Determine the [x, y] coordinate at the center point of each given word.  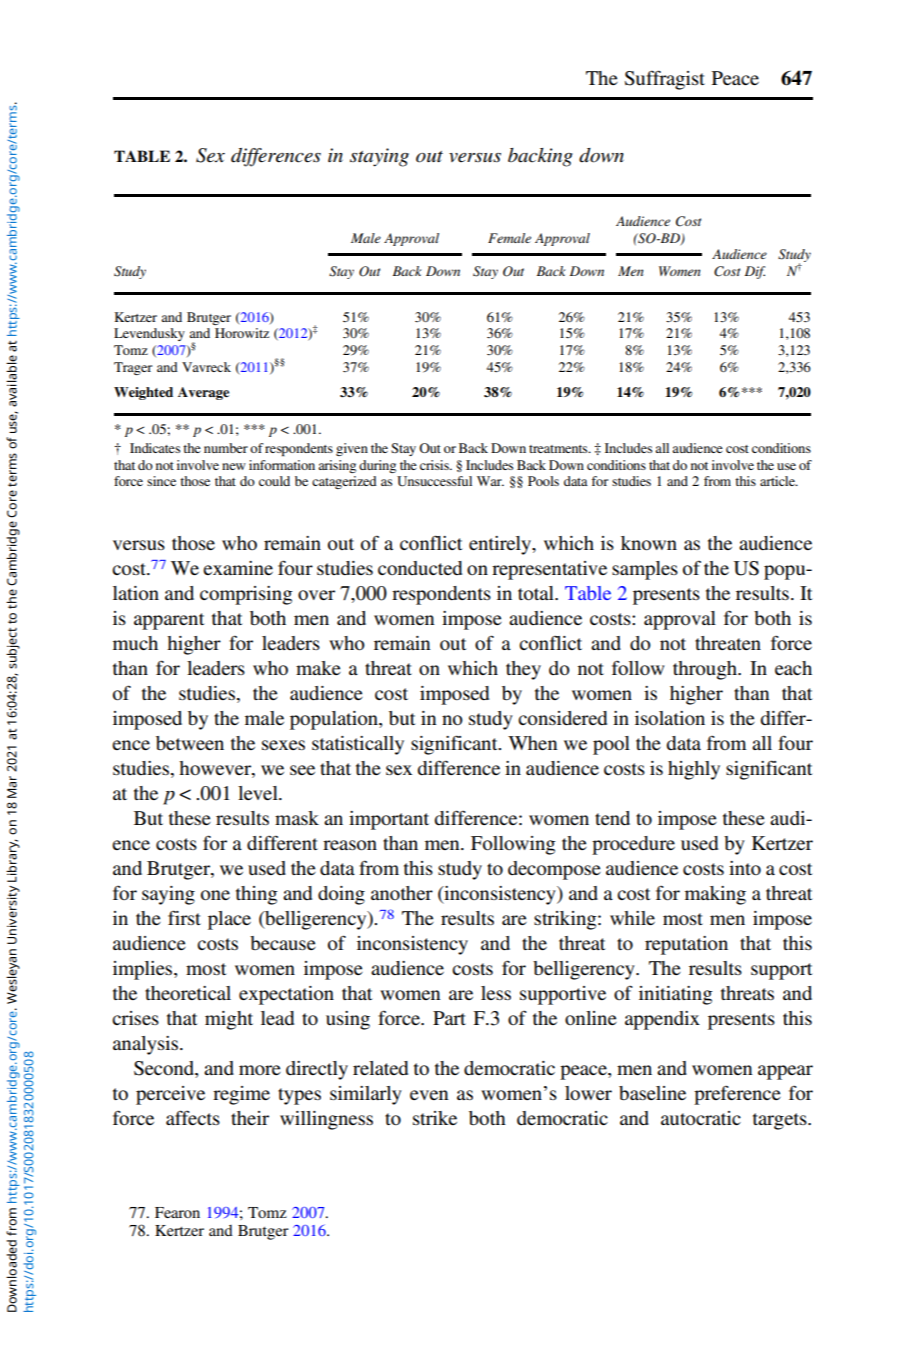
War [490, 481]
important [389, 820]
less [496, 993]
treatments [559, 449]
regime [241, 1095]
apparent [169, 621]
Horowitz [242, 333]
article [778, 481]
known [649, 543]
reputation [686, 945]
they [523, 670]
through [706, 670]
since [161, 481]
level [259, 793]
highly [694, 770]
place [229, 920]
